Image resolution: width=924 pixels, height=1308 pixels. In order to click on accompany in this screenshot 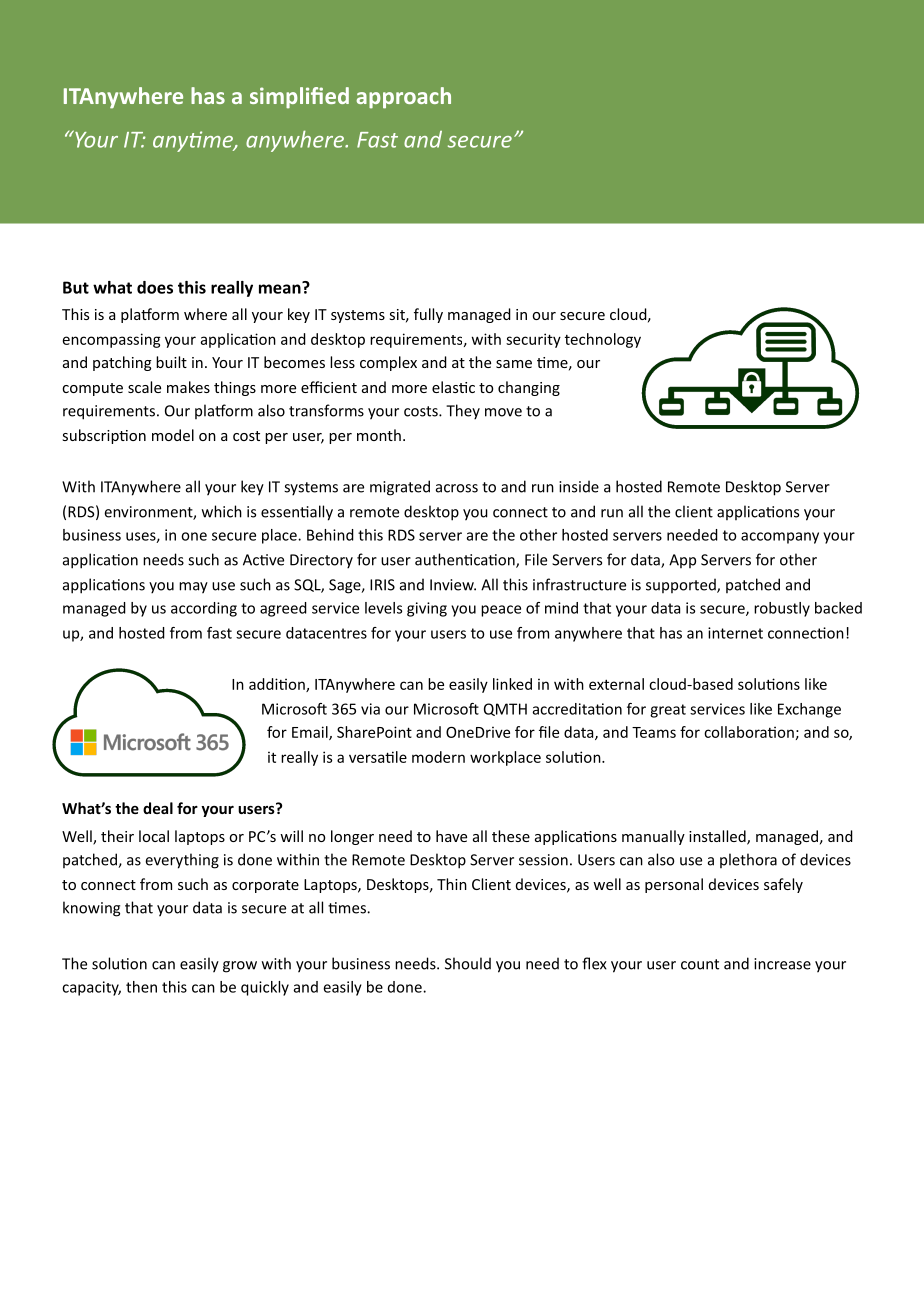, I will do `click(780, 538)`.
